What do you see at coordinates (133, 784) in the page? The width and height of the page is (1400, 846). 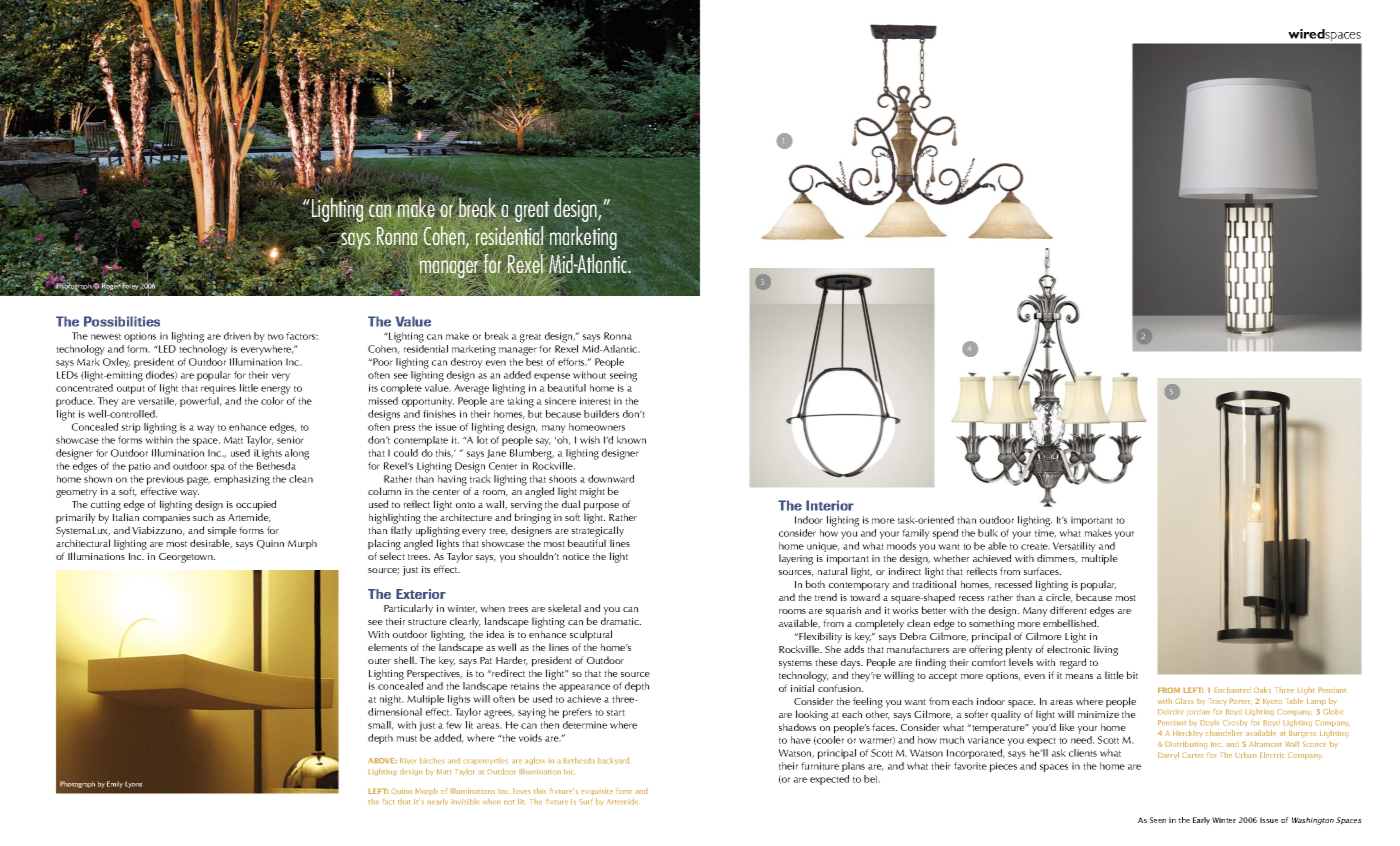 I see `Lyons` at bounding box center [133, 784].
